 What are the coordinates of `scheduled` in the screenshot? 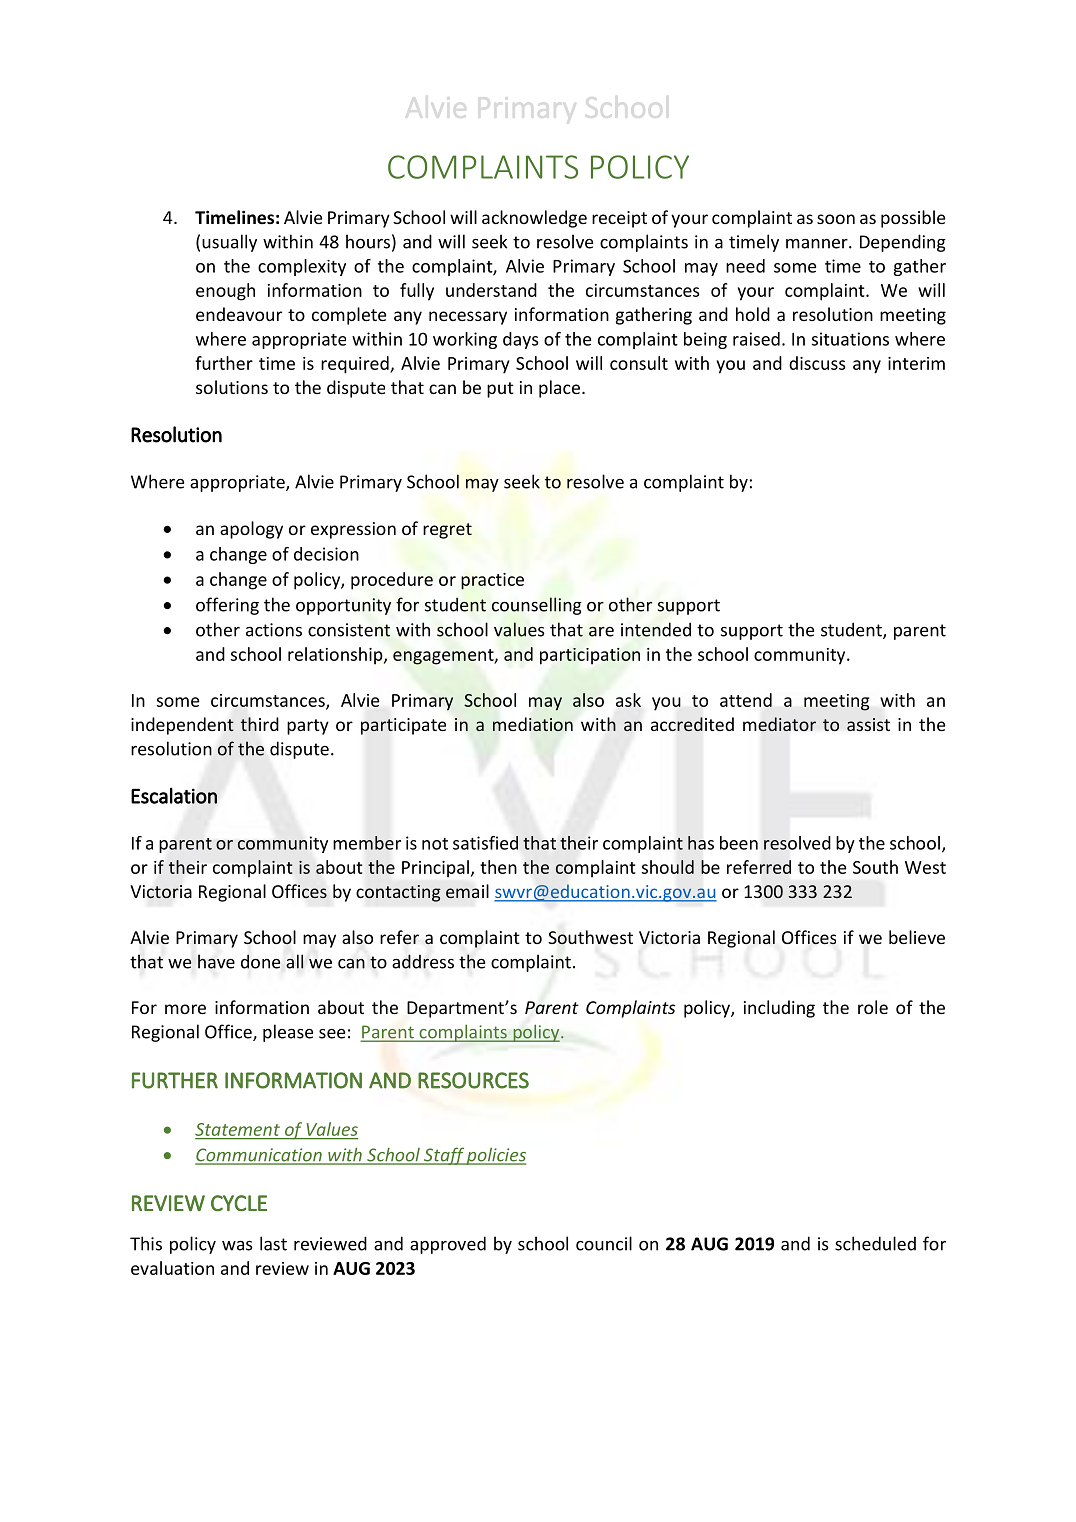 It's located at (875, 1243).
